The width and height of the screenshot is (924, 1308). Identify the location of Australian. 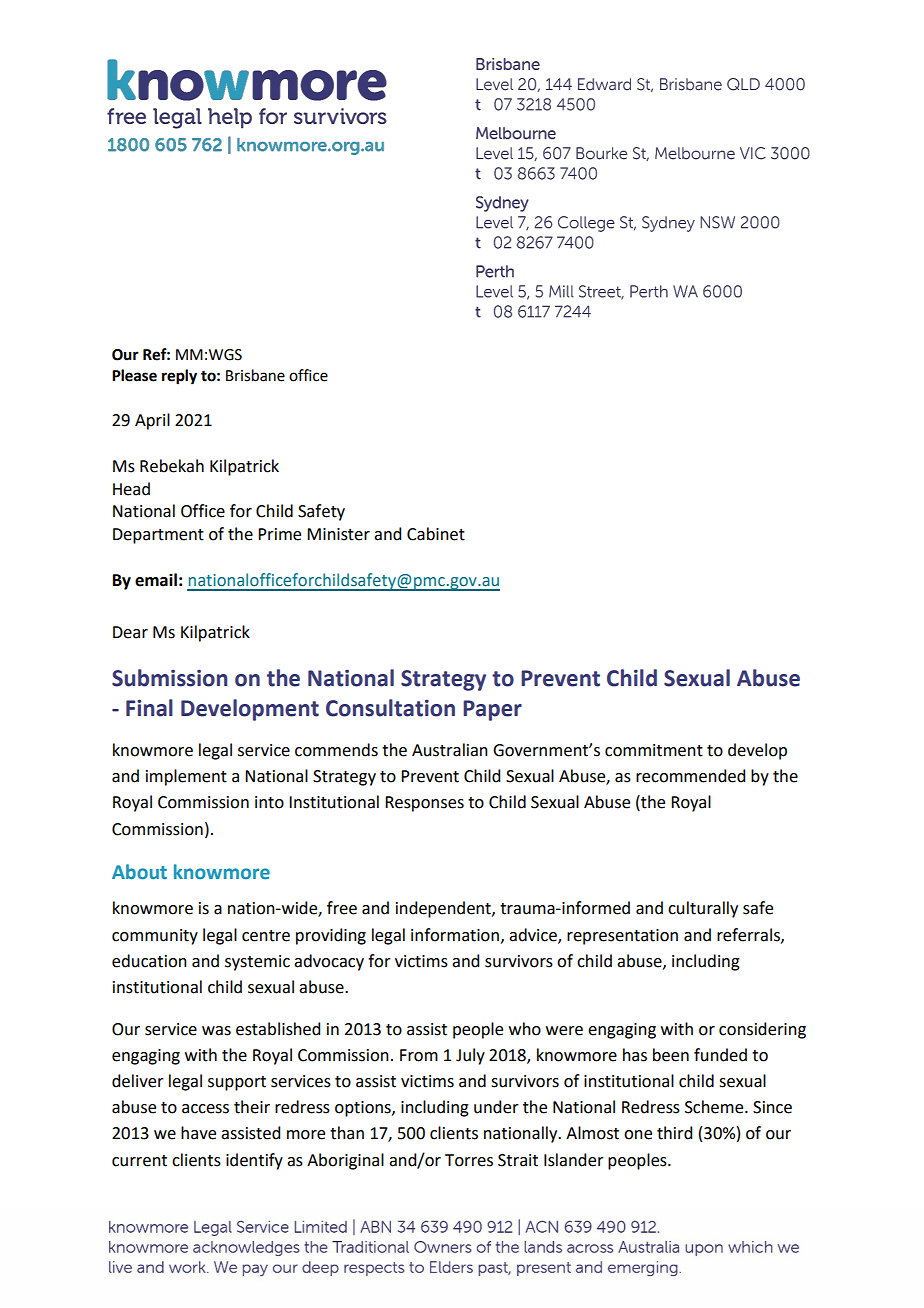
(450, 750).
